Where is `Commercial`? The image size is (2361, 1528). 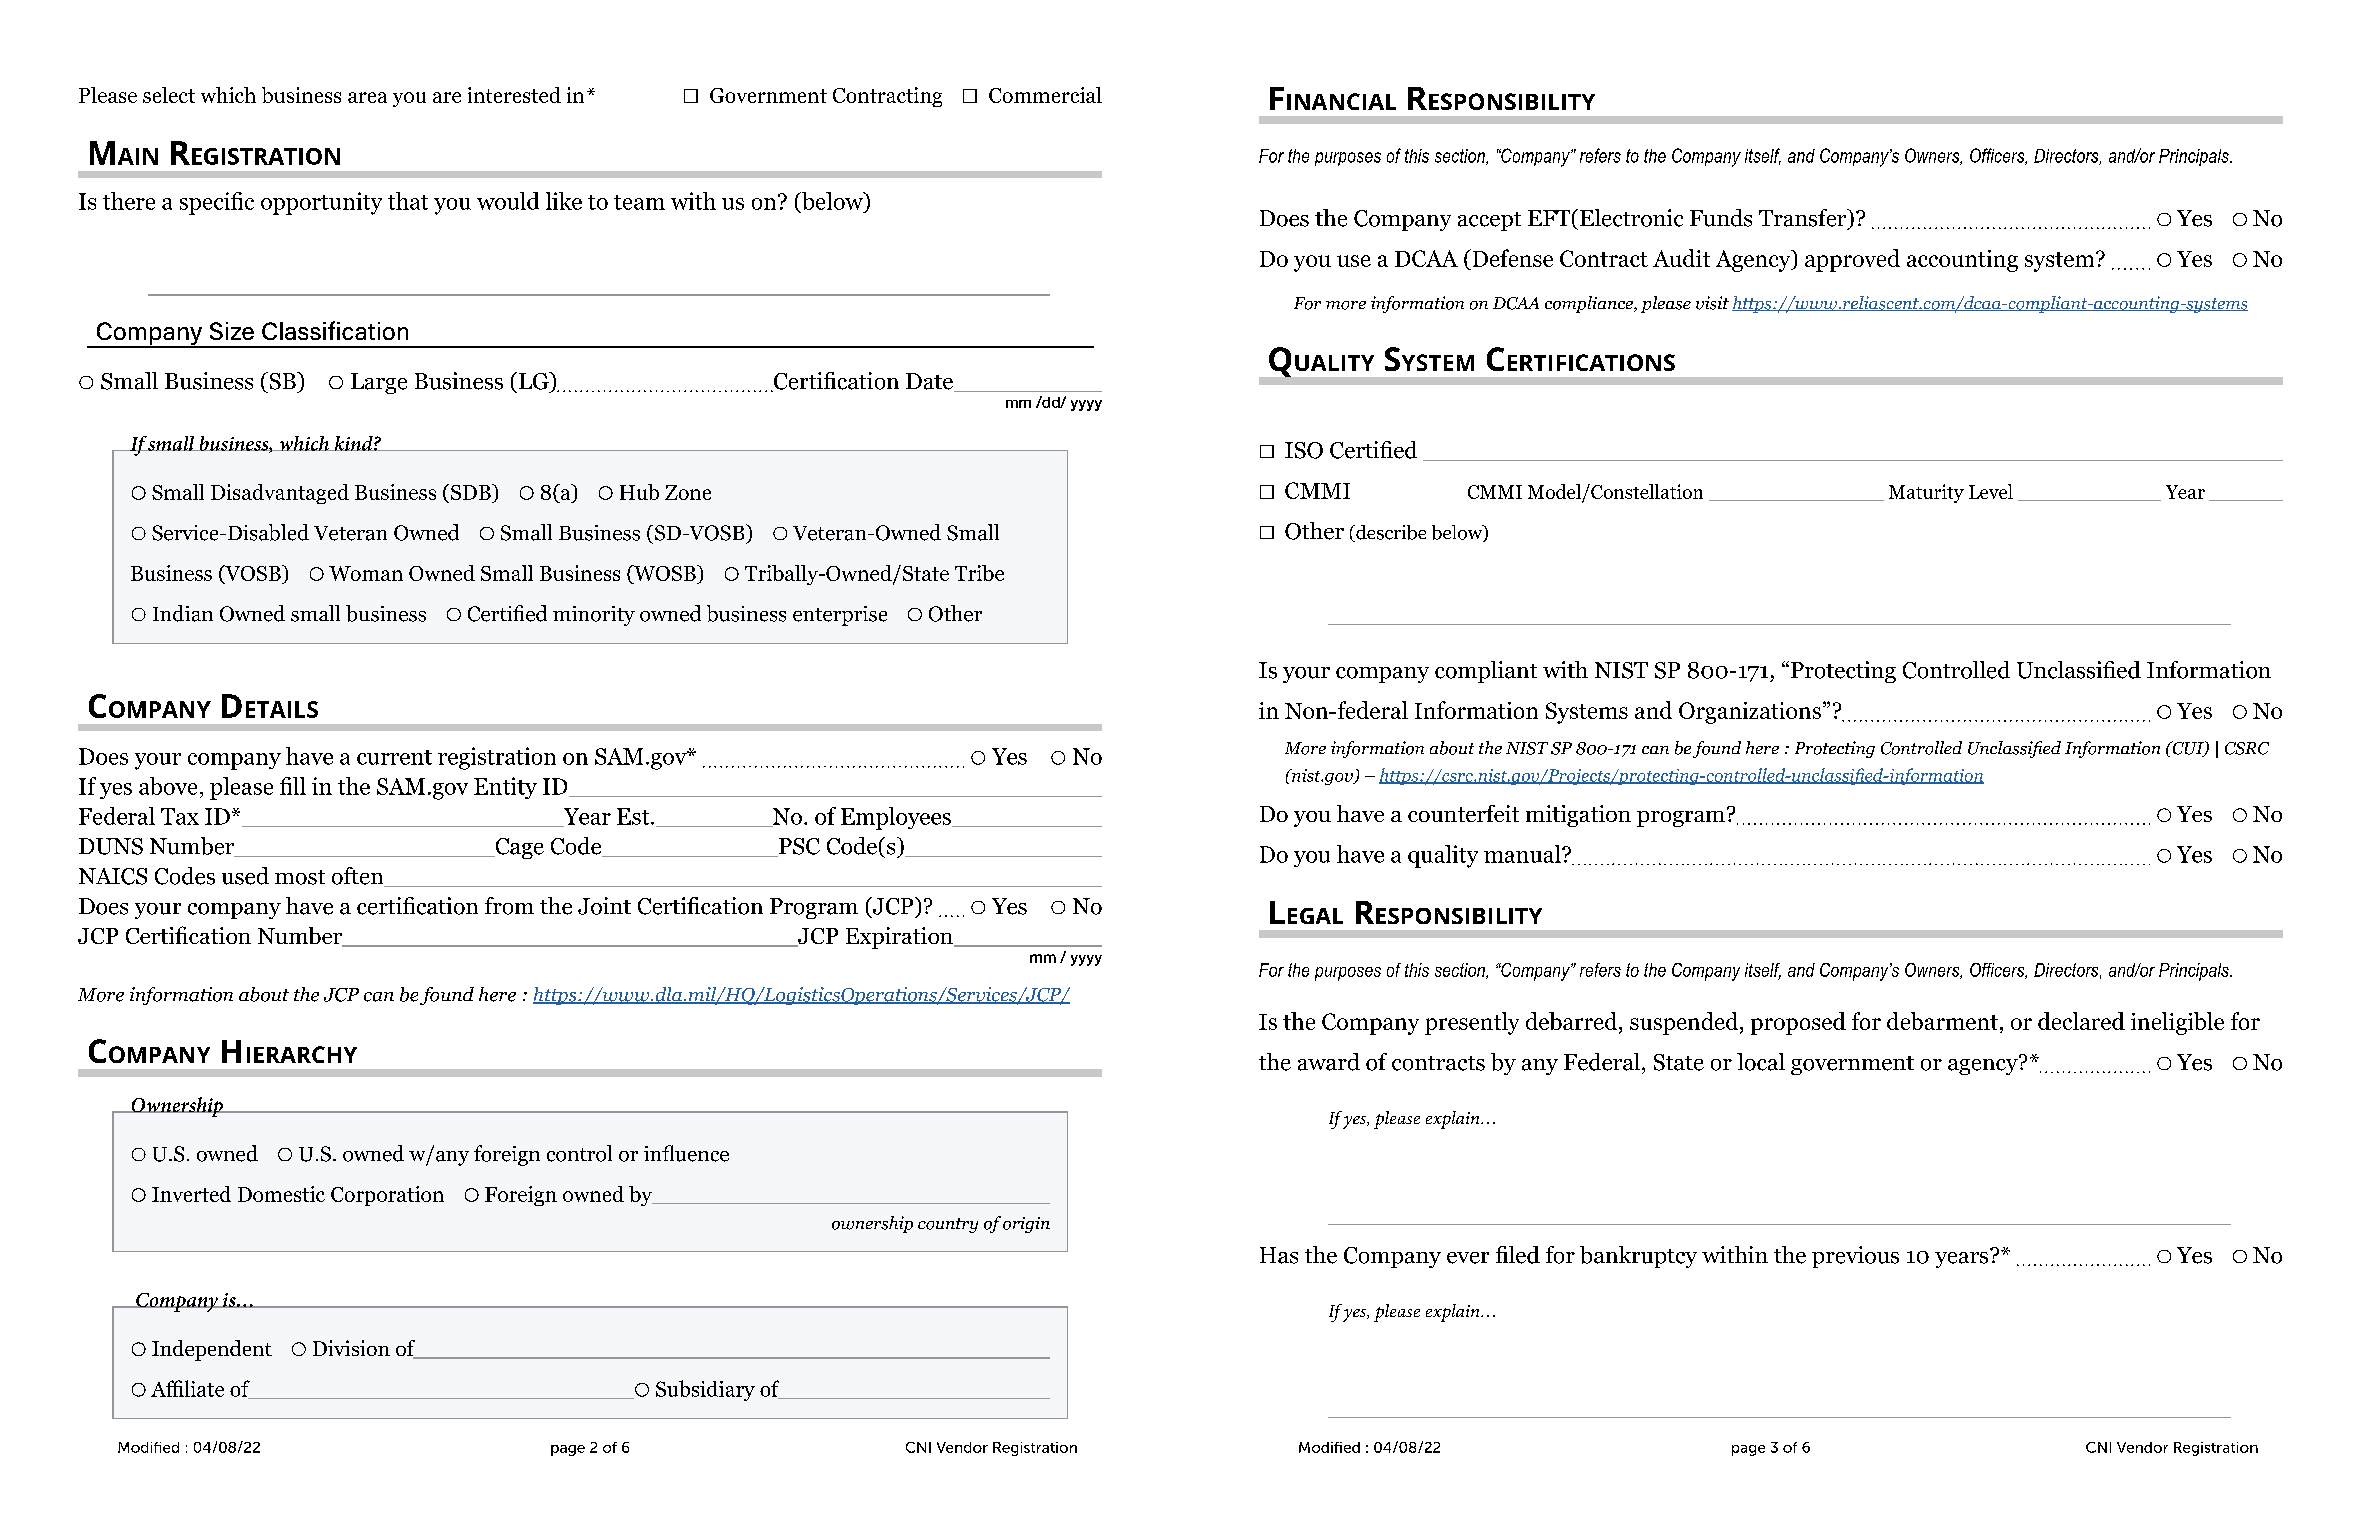 Commercial is located at coordinates (1045, 95).
